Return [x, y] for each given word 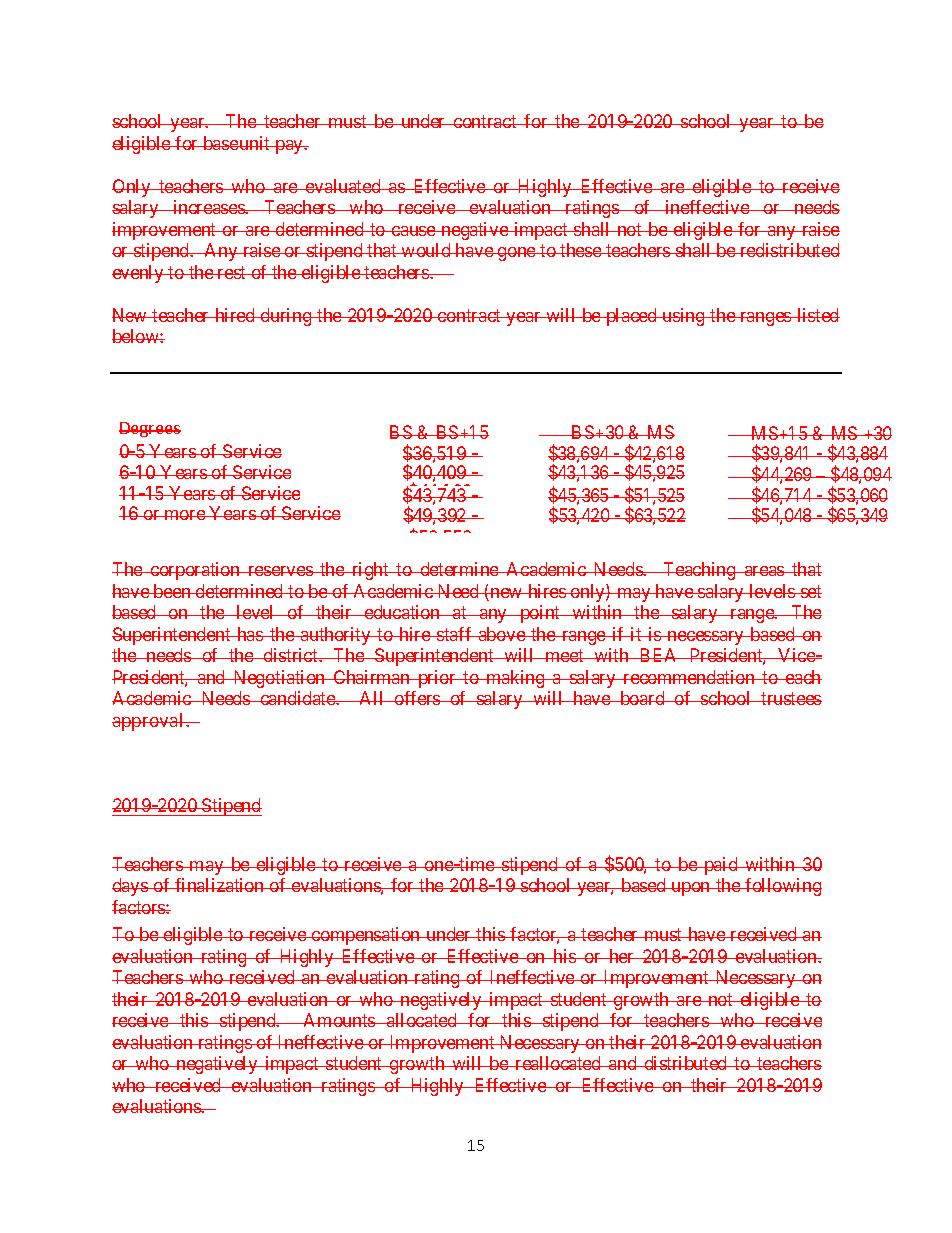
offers [417, 698]
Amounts [339, 1020]
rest [232, 272]
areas [764, 571]
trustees [790, 698]
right [371, 571]
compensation [366, 936]
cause [413, 231]
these [581, 250]
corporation [195, 571]
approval [149, 722]
